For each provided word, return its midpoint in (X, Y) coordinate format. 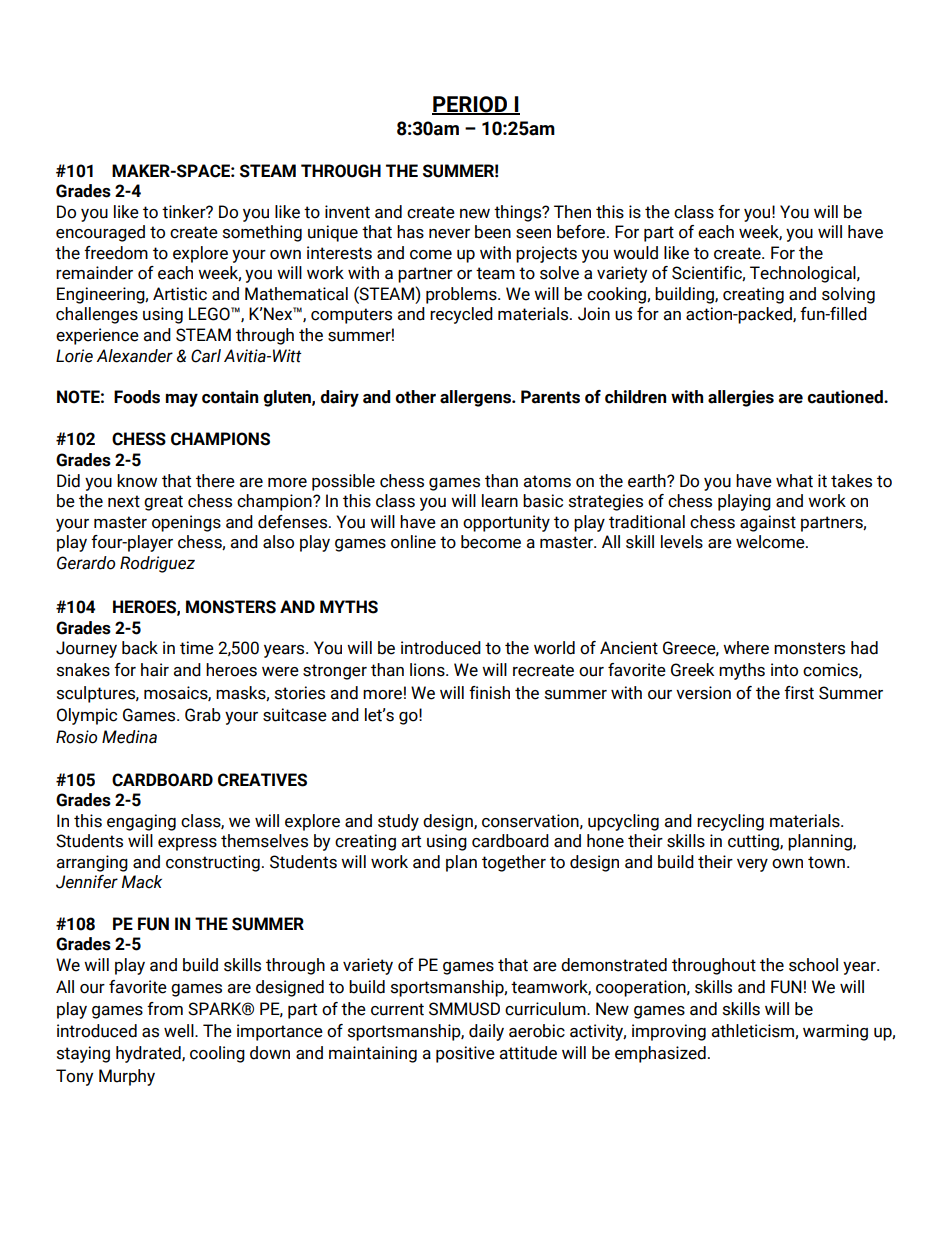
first (799, 693)
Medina (129, 737)
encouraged (100, 233)
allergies (741, 398)
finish (489, 693)
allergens (476, 398)
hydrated (149, 1054)
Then (572, 212)
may (182, 400)
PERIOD (471, 105)
